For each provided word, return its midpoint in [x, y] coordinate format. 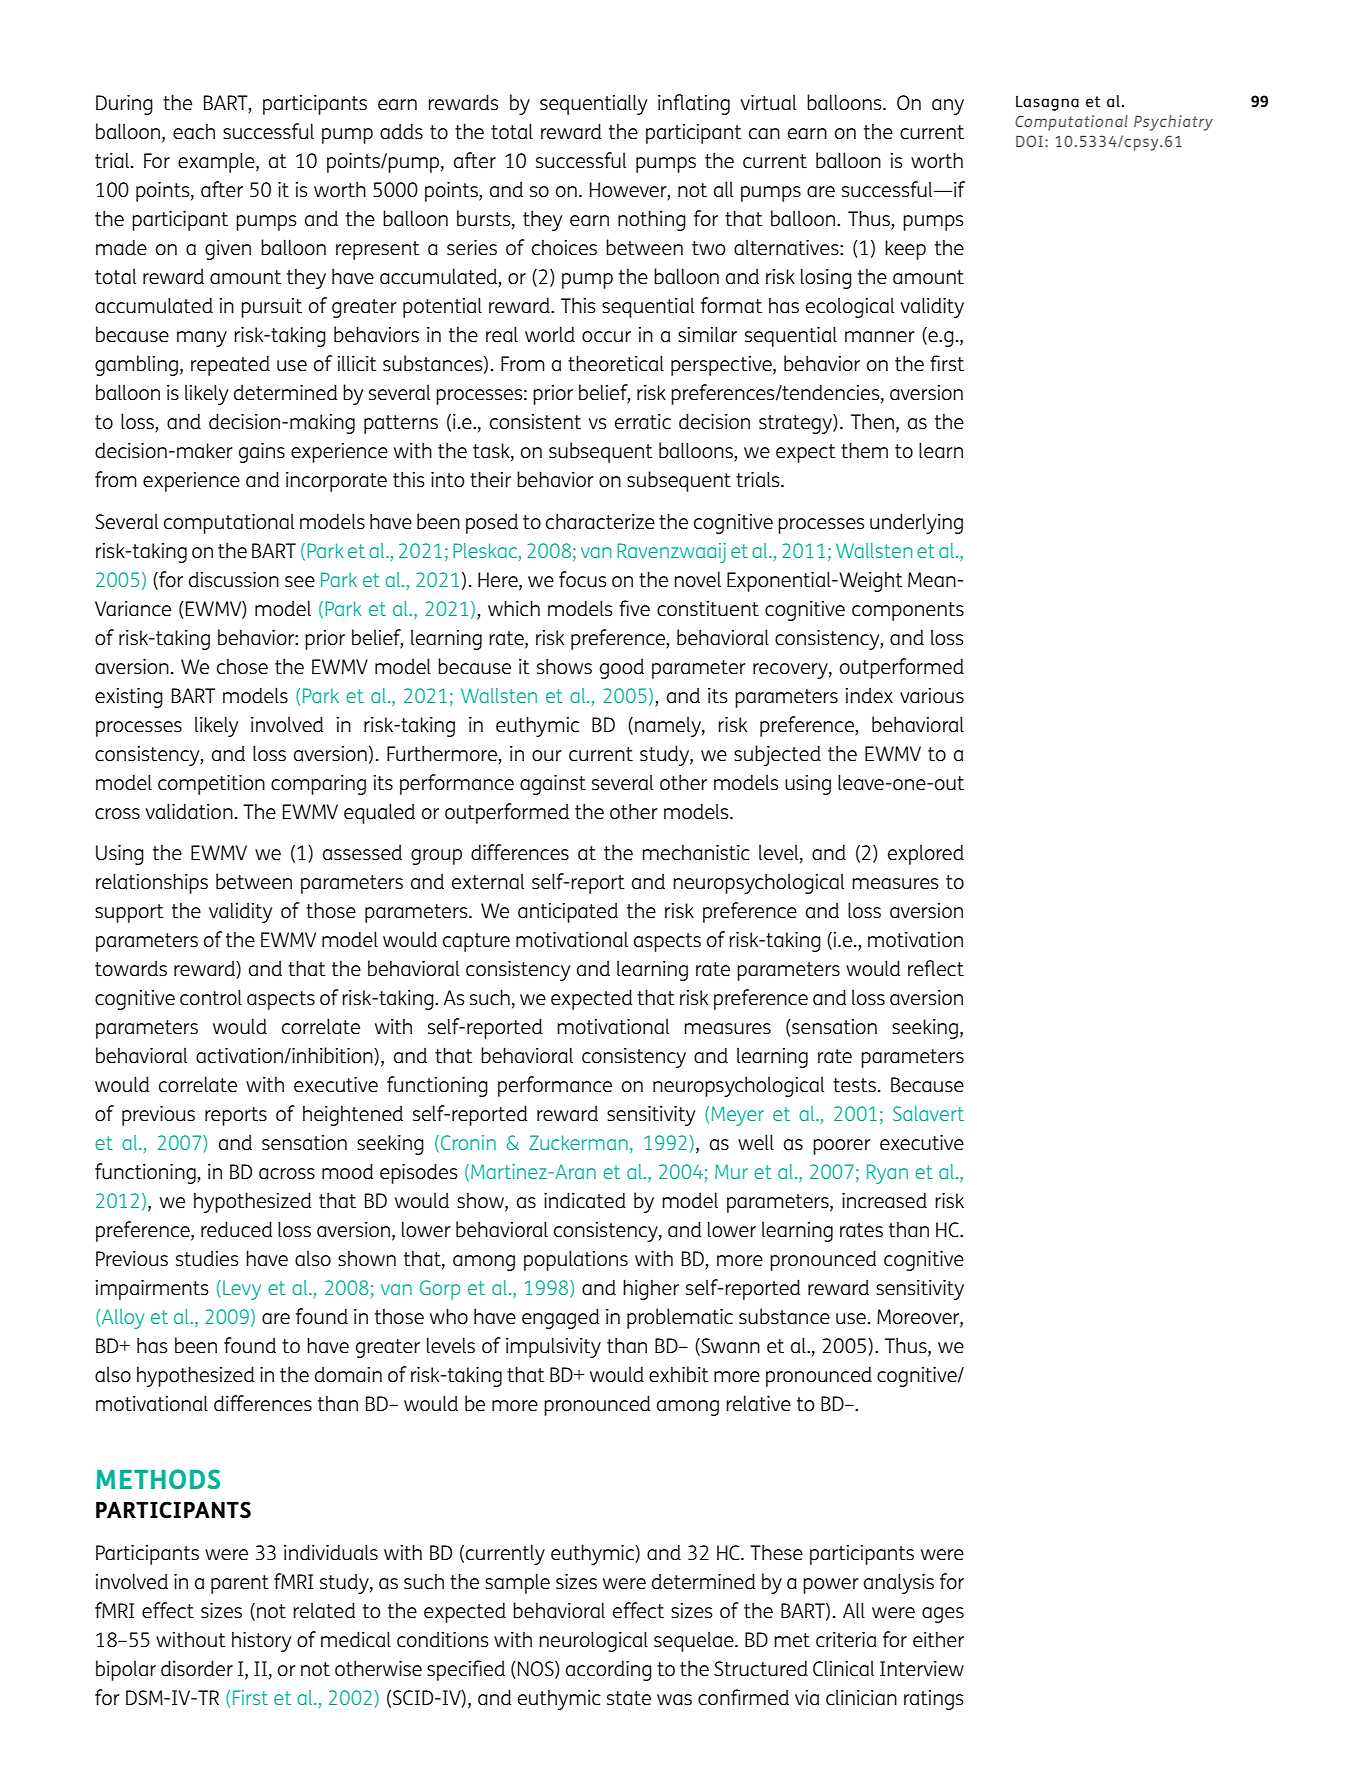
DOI [1029, 141]
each [194, 132]
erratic [643, 421]
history [261, 1641]
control [211, 997]
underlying [916, 523]
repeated [230, 365]
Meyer [737, 1116]
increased [884, 1200]
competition [211, 784]
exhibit [679, 1374]
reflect [936, 968]
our [547, 756]
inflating [694, 104]
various [932, 696]
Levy [242, 1290]
